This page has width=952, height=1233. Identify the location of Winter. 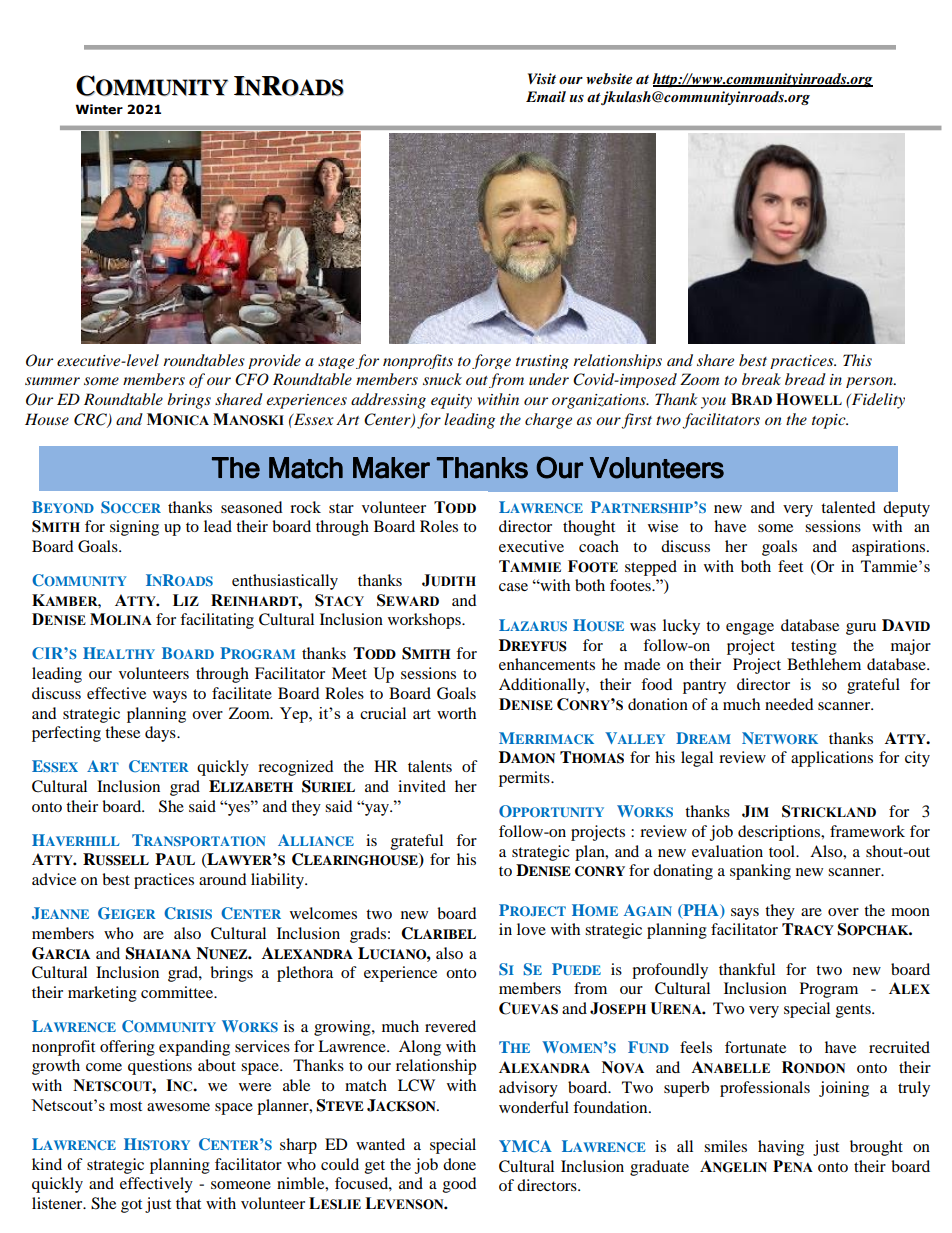
(99, 109).
